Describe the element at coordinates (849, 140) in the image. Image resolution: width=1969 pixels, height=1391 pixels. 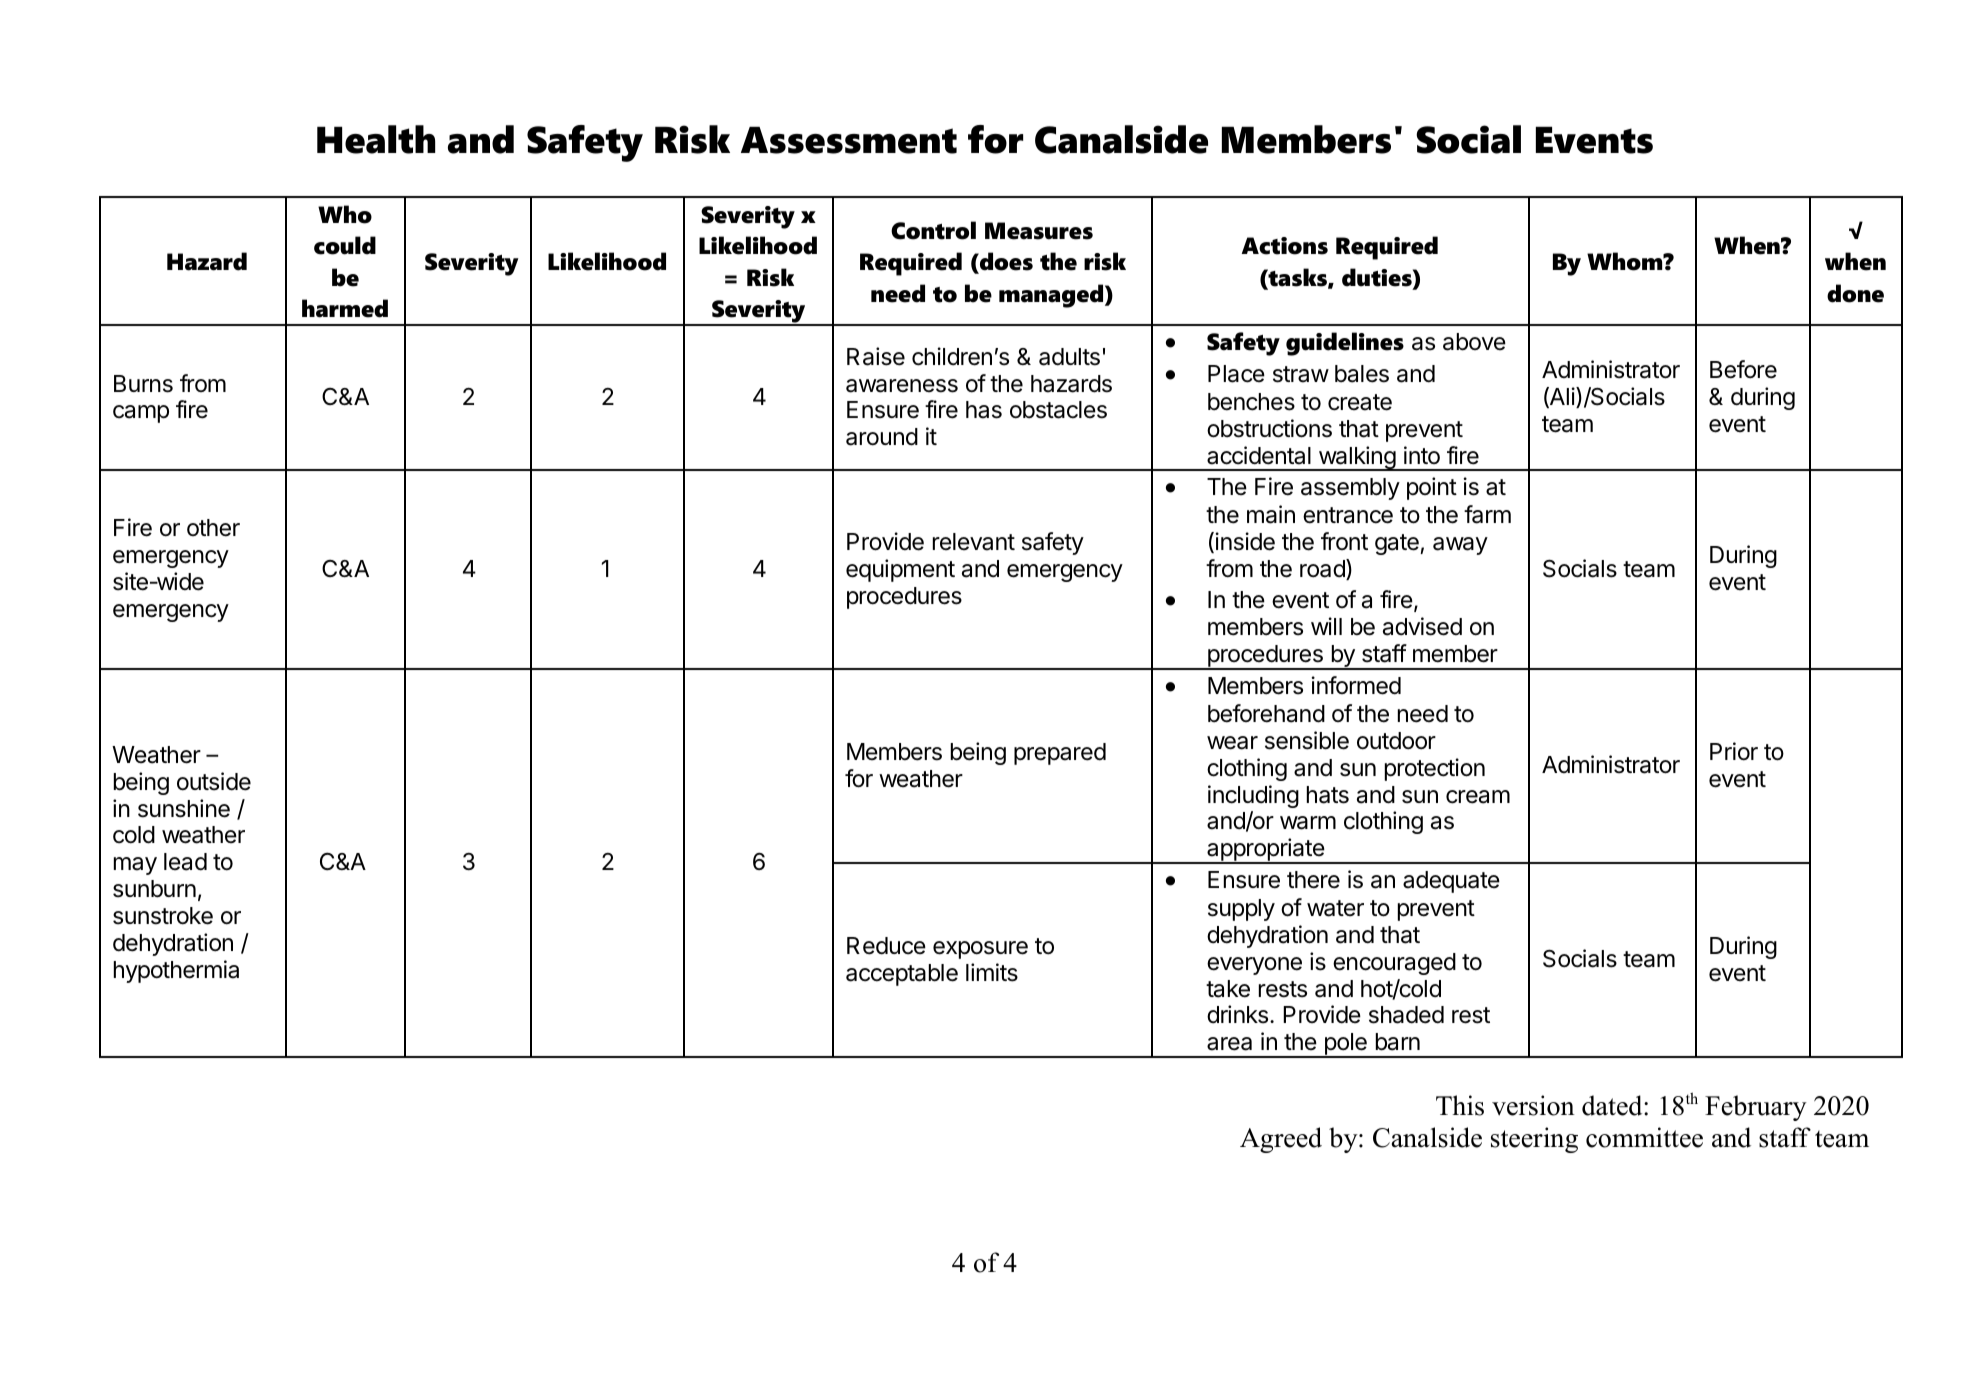
I see `Assessment` at that location.
